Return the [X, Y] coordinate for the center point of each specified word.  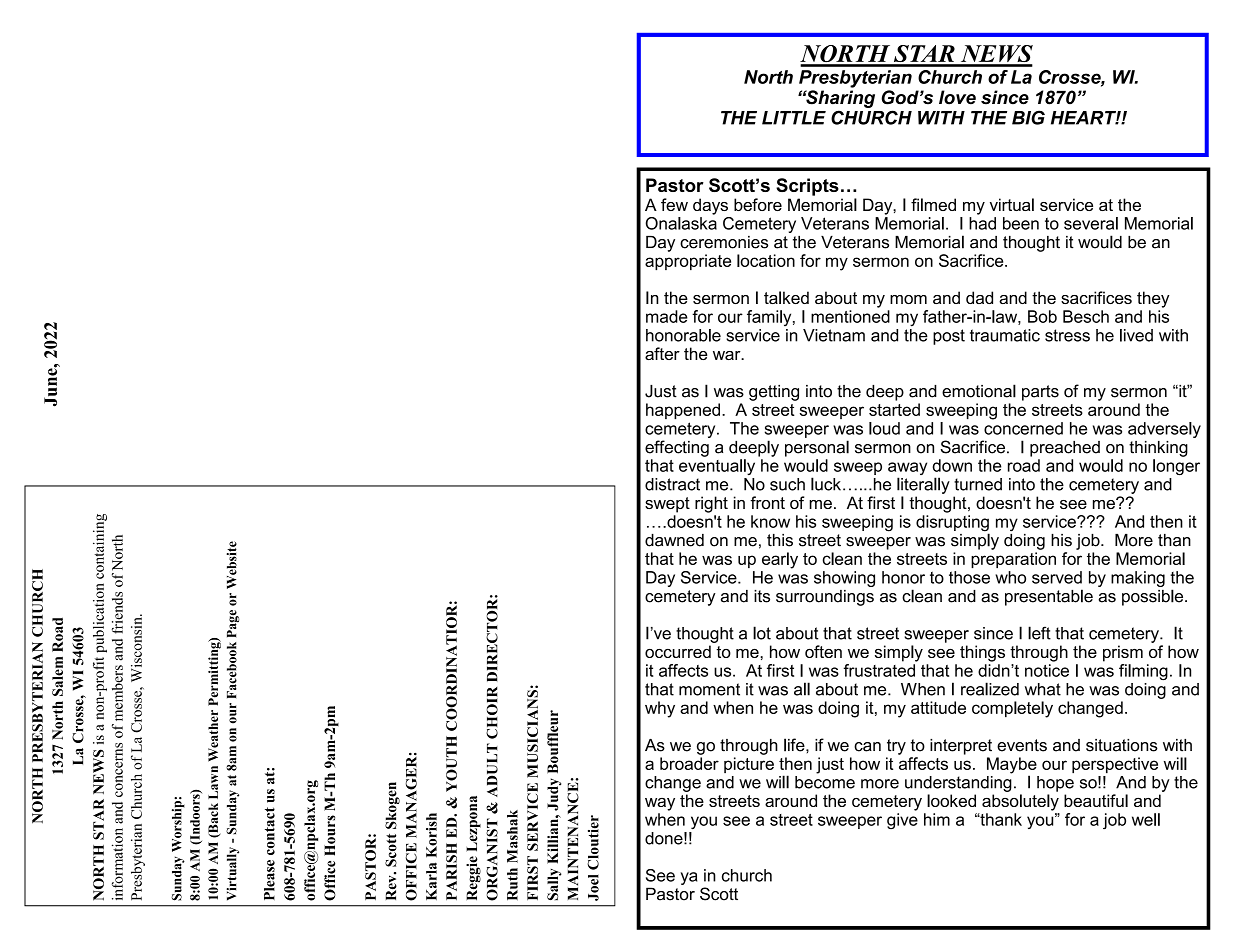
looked [951, 800]
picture [749, 765]
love [957, 97]
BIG [1028, 117]
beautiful [1096, 800]
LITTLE [794, 118]
